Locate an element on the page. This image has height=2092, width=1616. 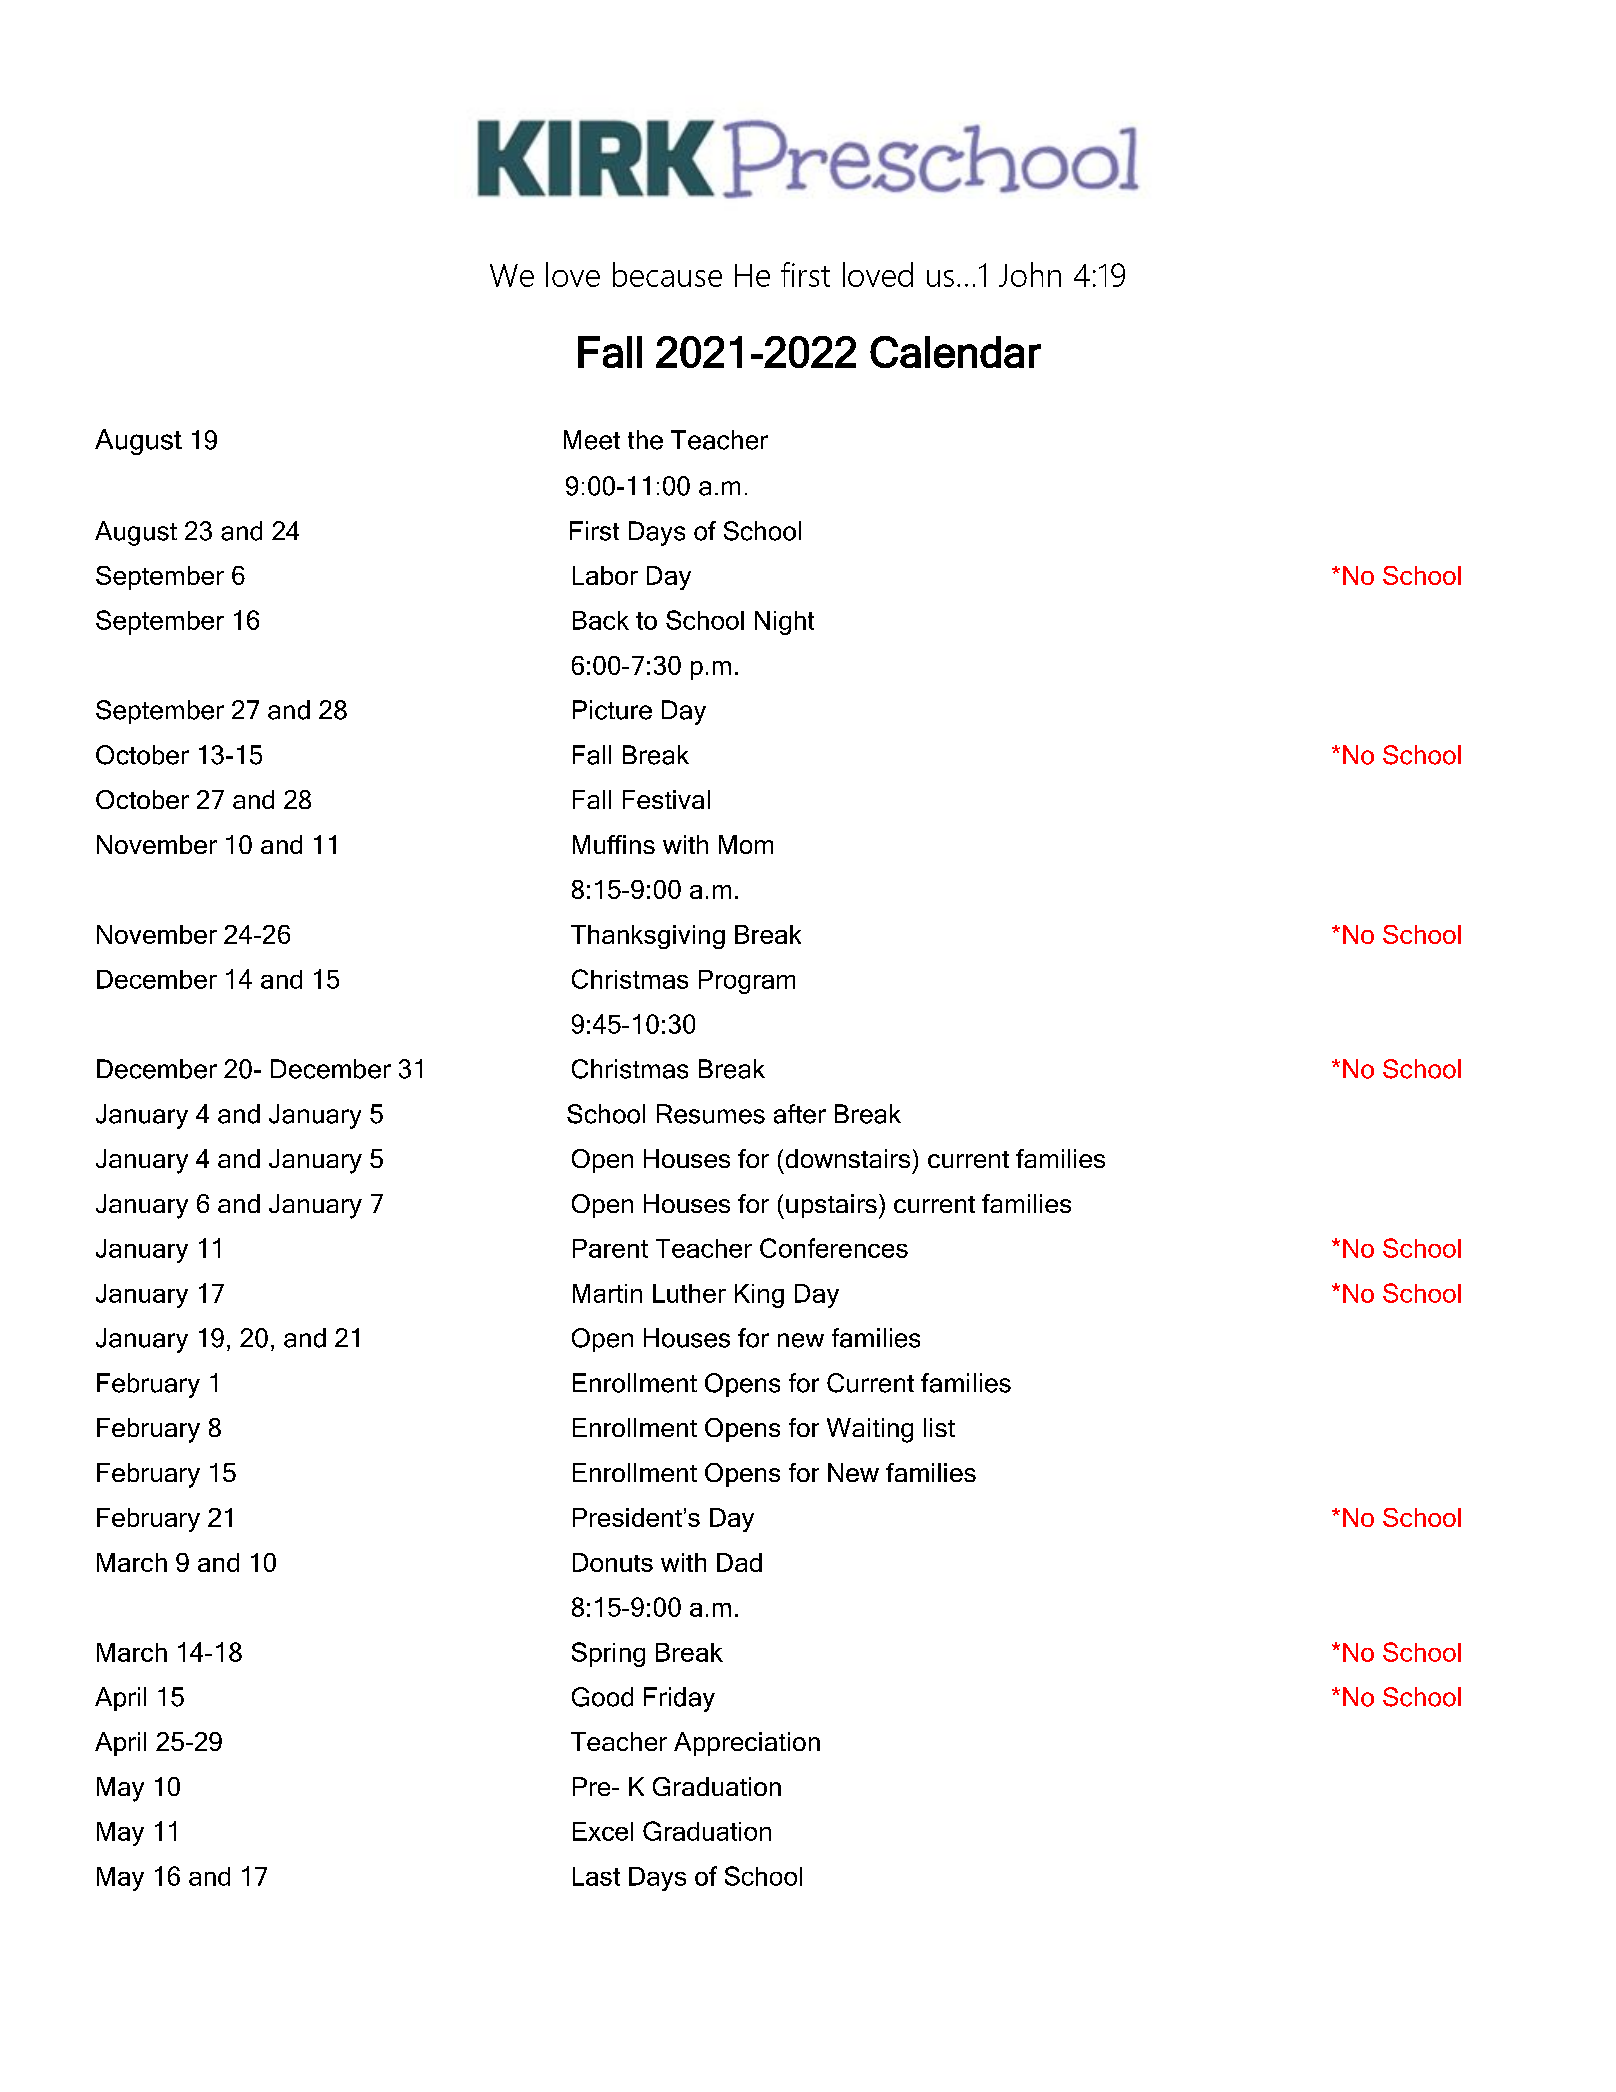
after is located at coordinates (800, 1114).
